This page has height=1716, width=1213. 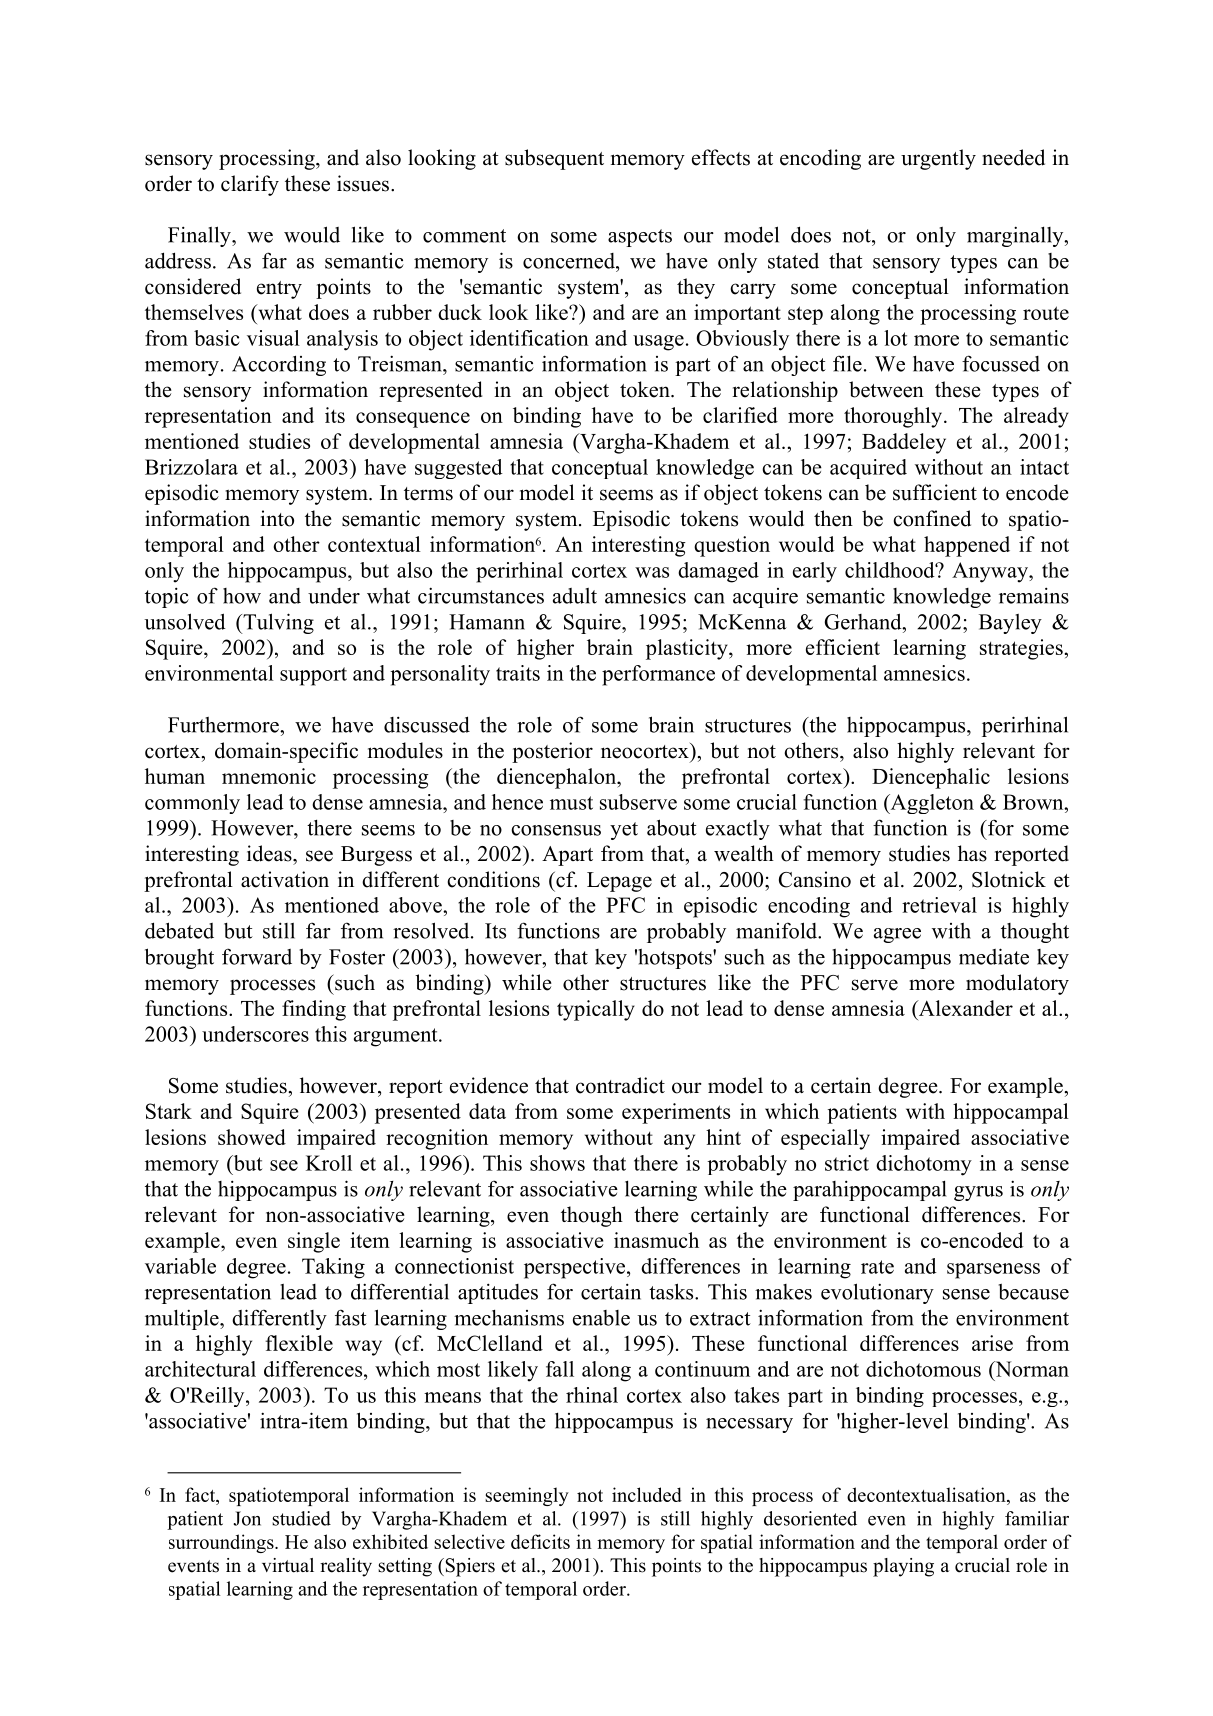 I want to click on mnemonic, so click(x=269, y=776).
